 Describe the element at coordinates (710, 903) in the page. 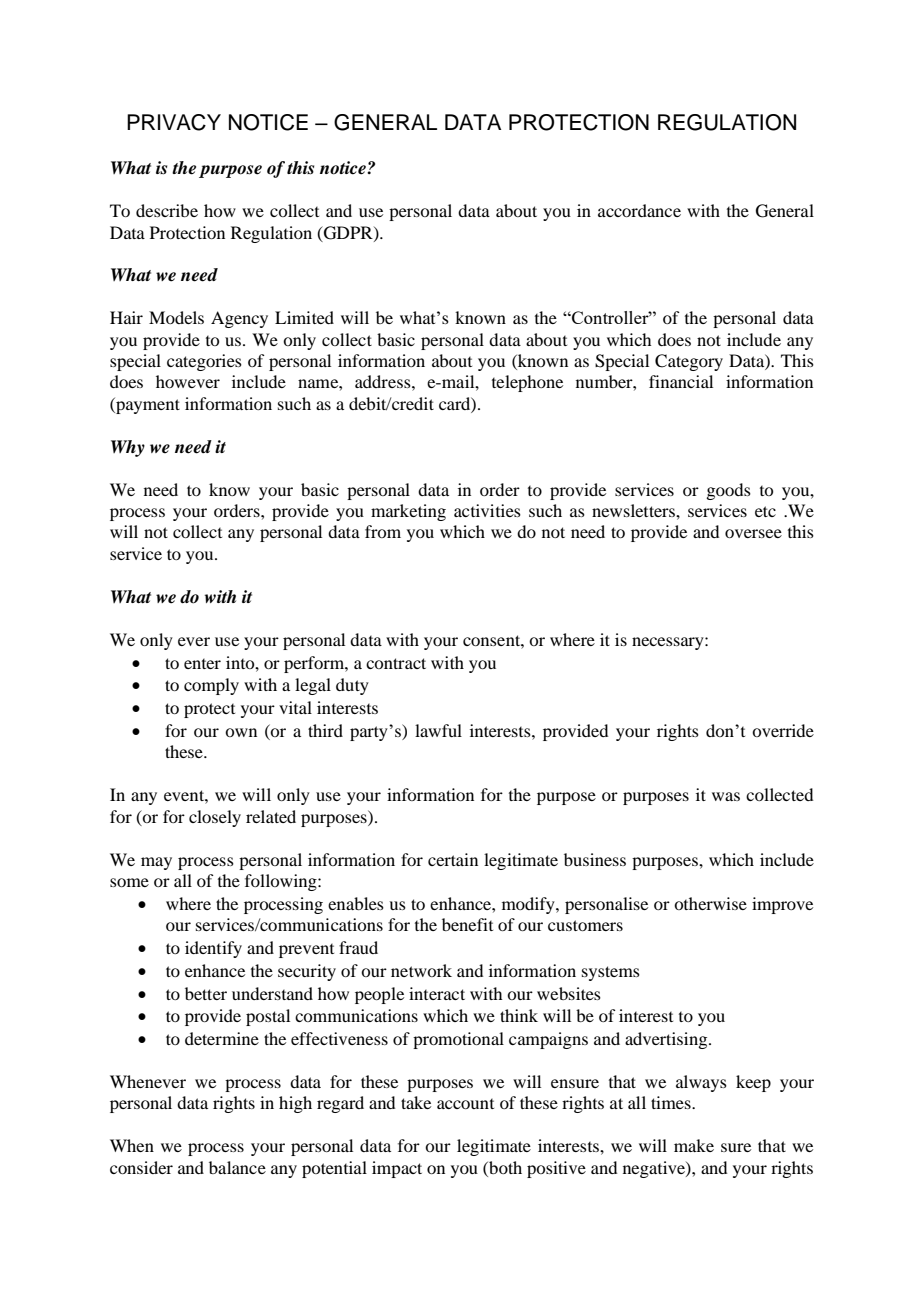

I see `otherwise` at that location.
